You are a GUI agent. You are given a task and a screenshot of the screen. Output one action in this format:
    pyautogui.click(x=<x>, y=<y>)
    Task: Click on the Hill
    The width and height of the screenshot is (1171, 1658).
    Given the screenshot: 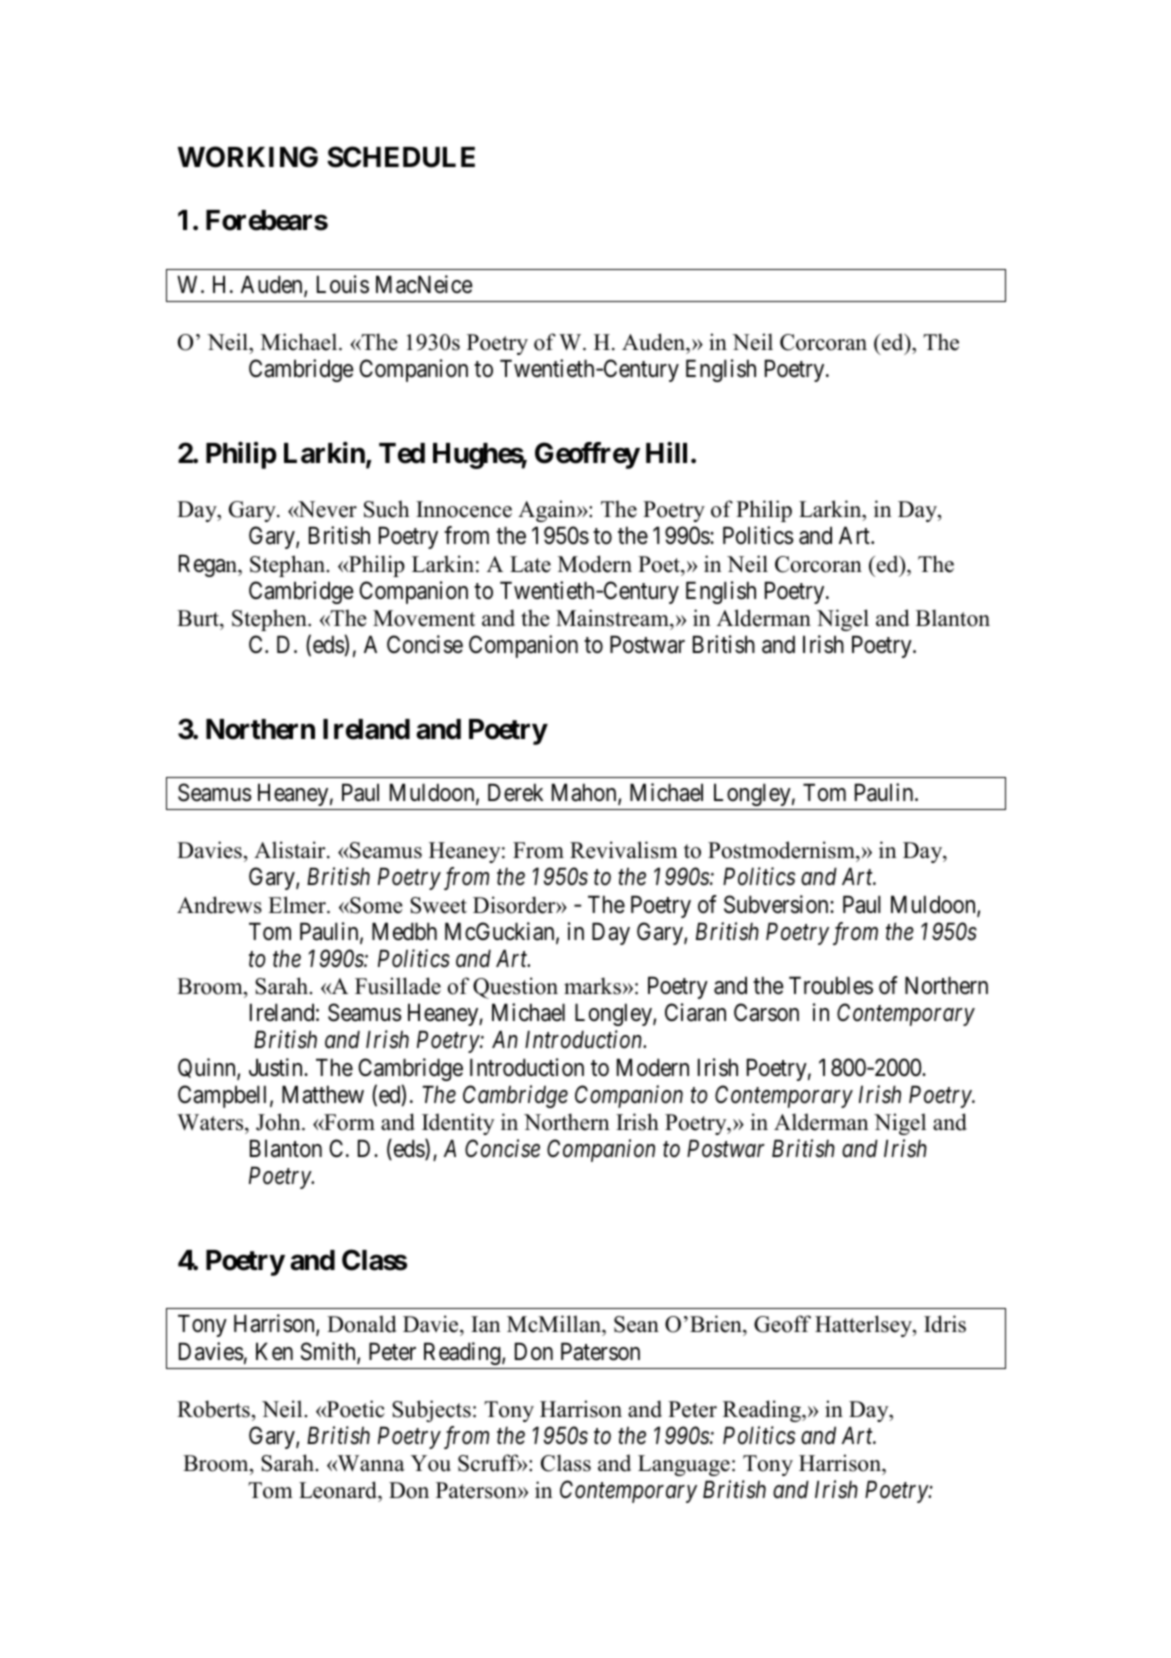 What is the action you would take?
    pyautogui.click(x=666, y=452)
